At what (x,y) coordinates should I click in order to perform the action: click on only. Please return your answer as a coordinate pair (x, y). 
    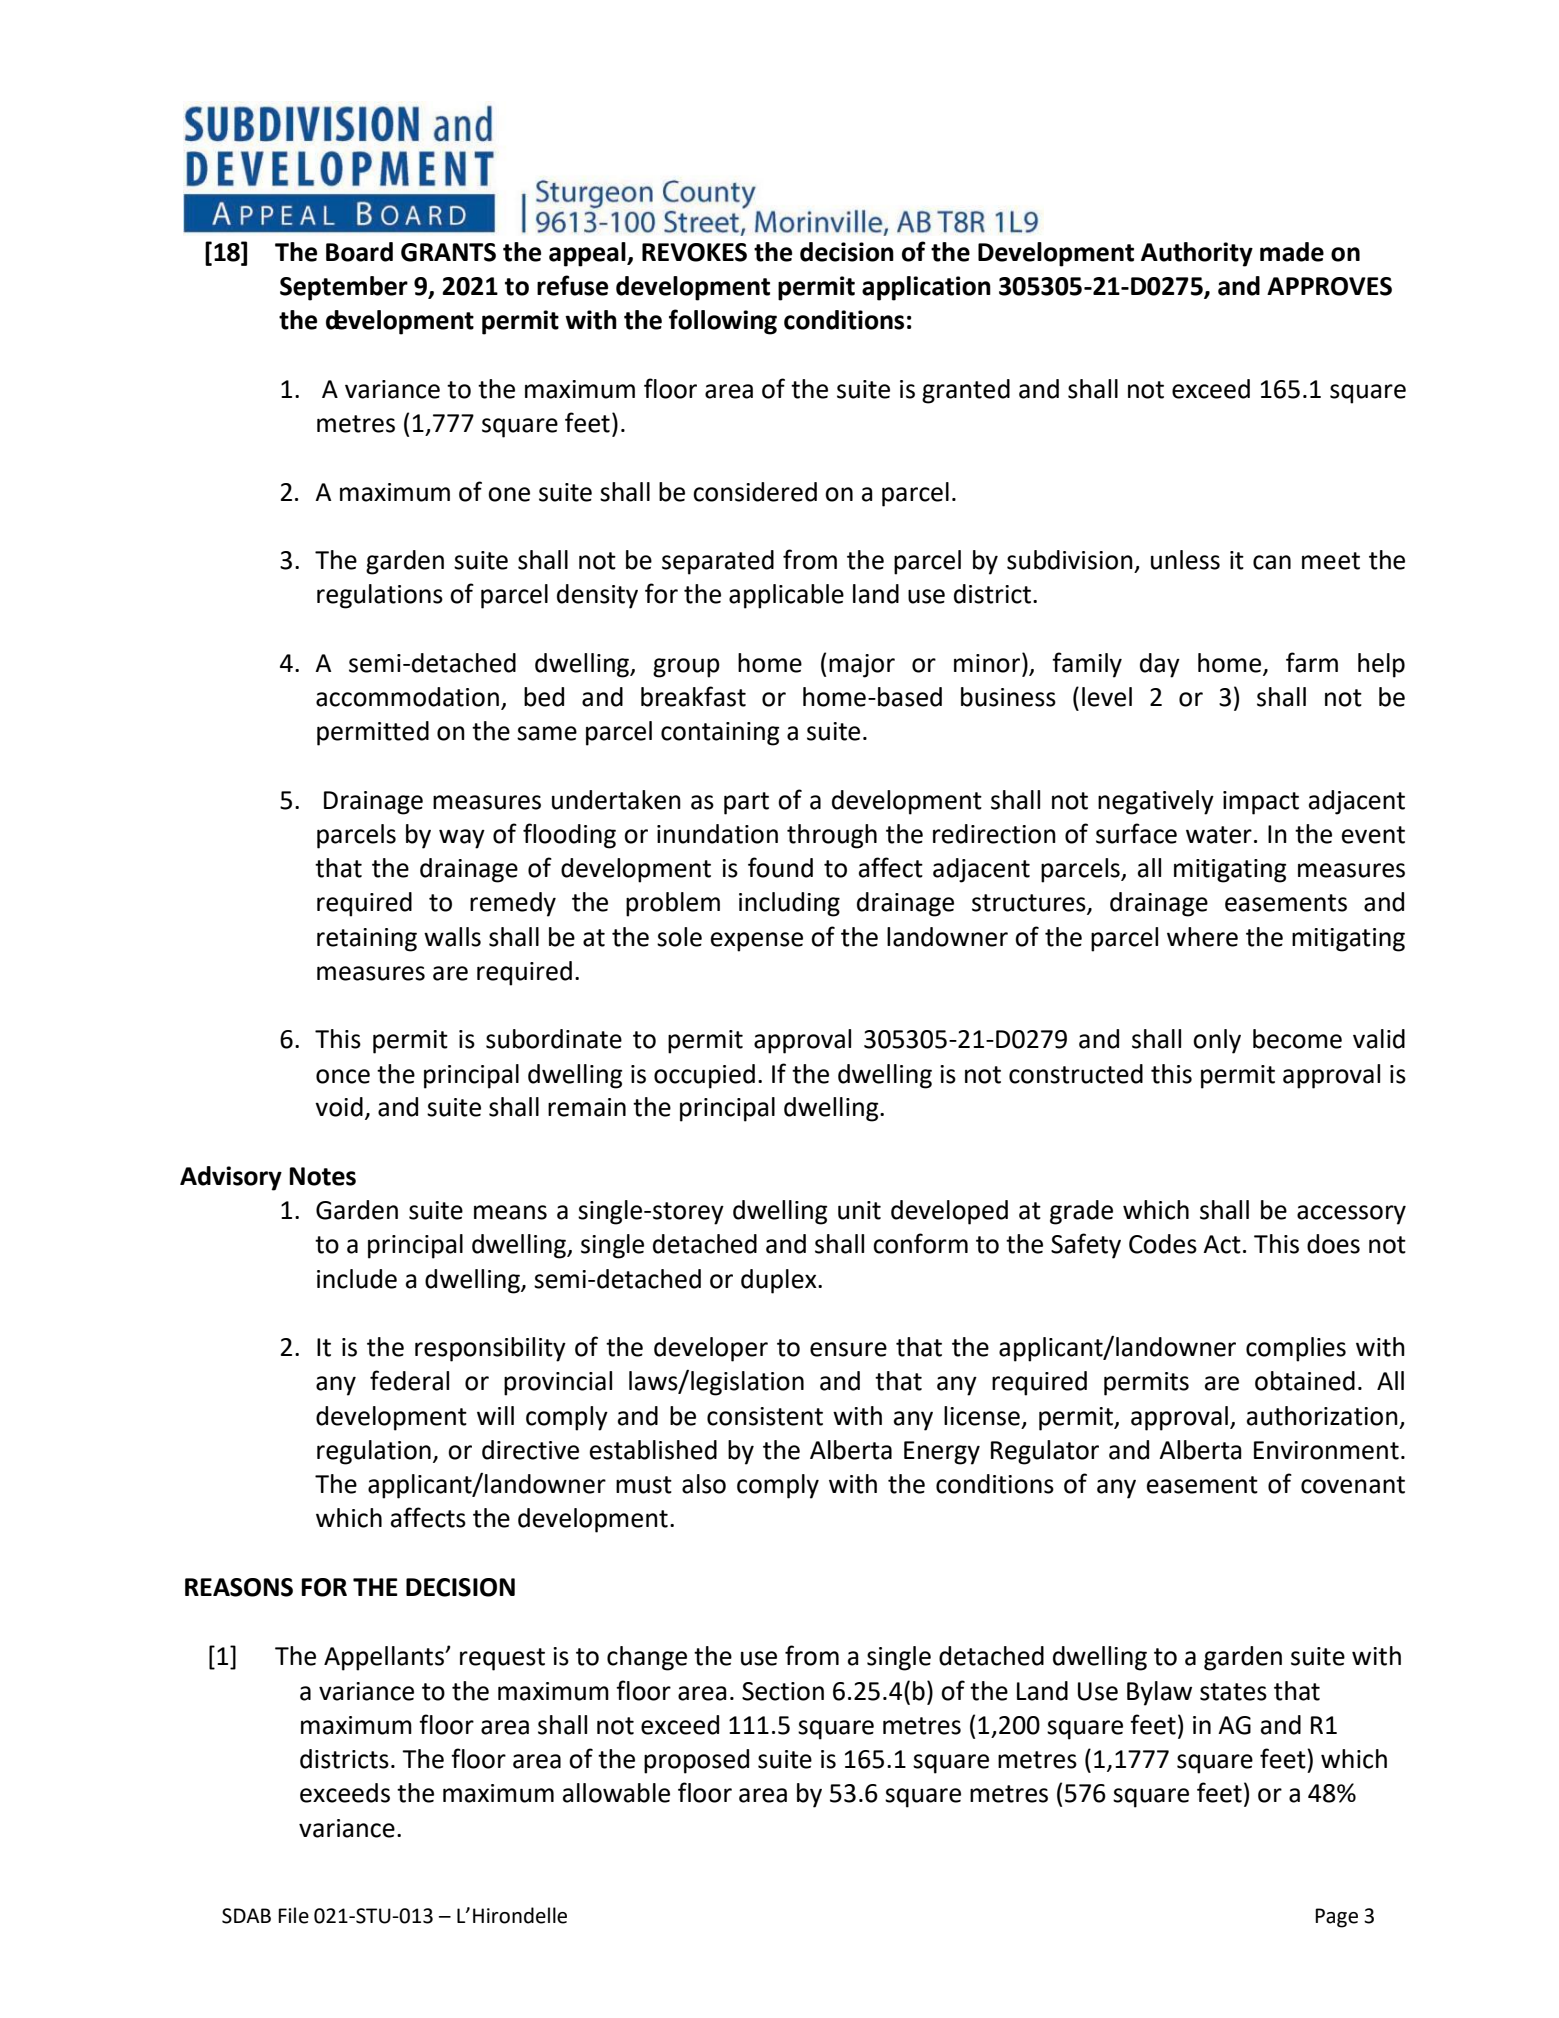
    Looking at the image, I should click on (1217, 1041).
